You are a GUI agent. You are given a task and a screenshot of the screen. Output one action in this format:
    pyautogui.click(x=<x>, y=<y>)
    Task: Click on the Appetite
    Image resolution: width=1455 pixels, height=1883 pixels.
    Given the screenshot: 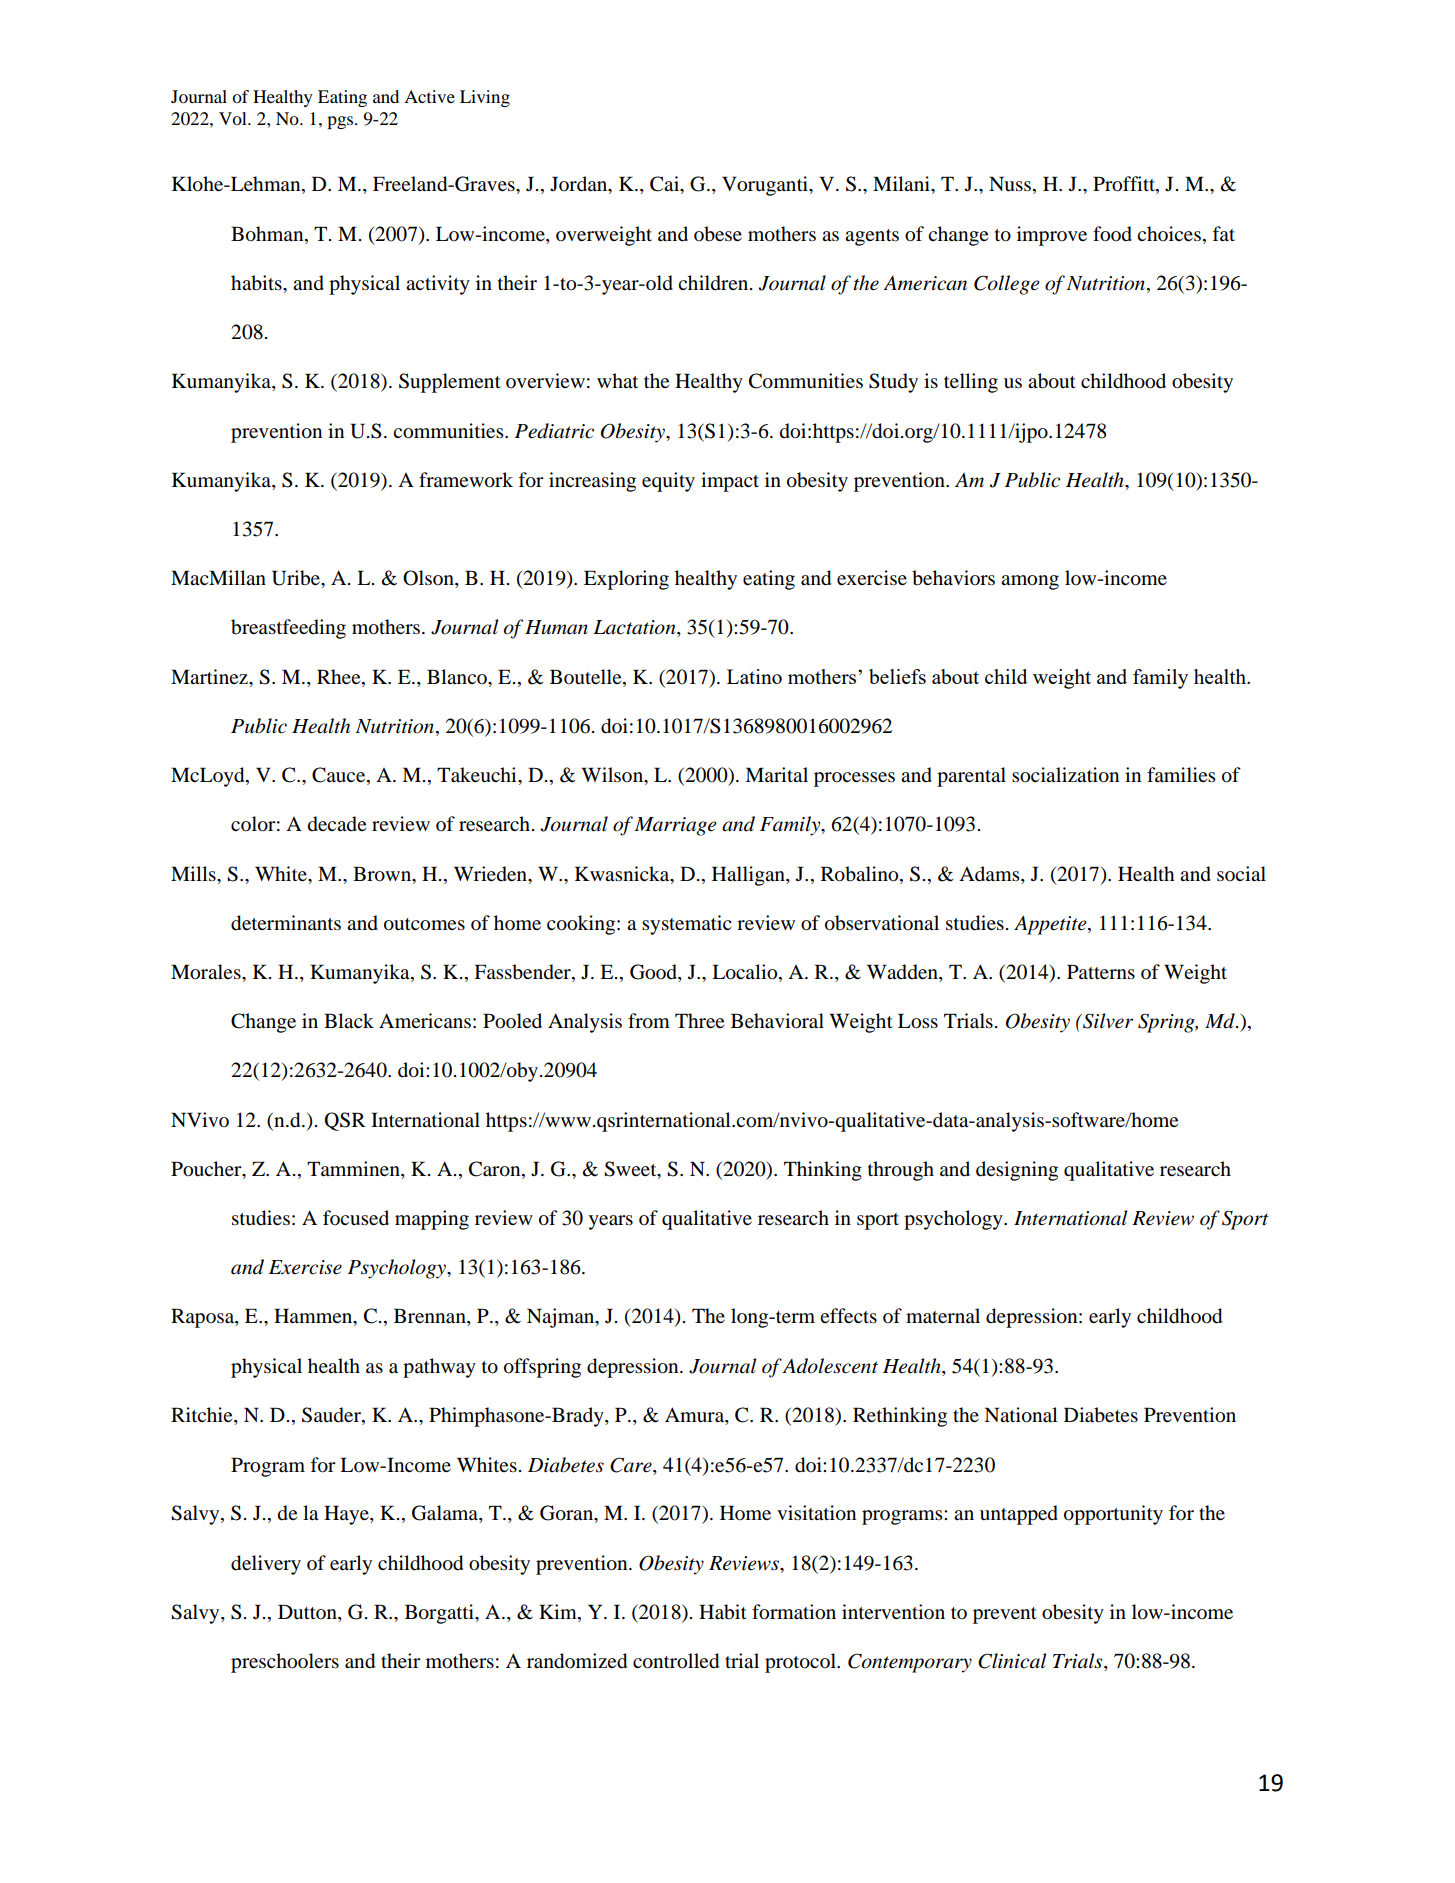 What is the action you would take?
    pyautogui.click(x=1051, y=925)
